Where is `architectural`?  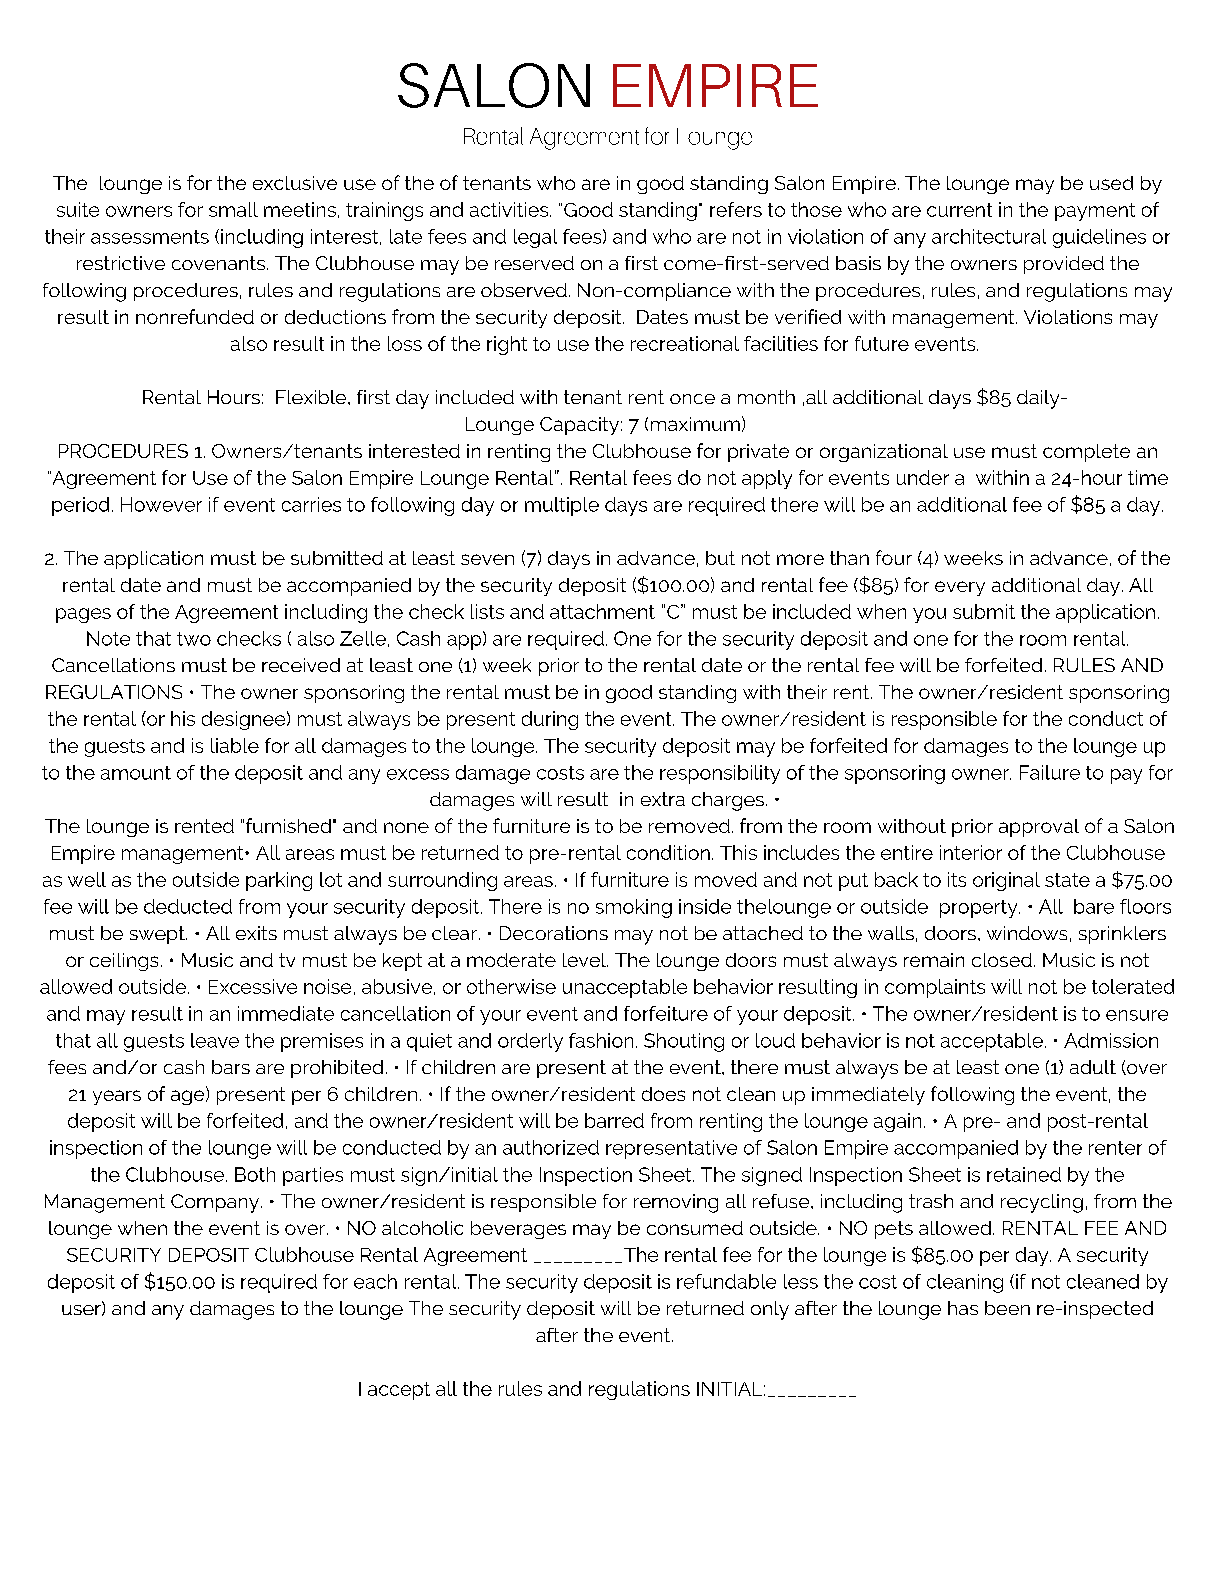 architectural is located at coordinates (989, 236).
